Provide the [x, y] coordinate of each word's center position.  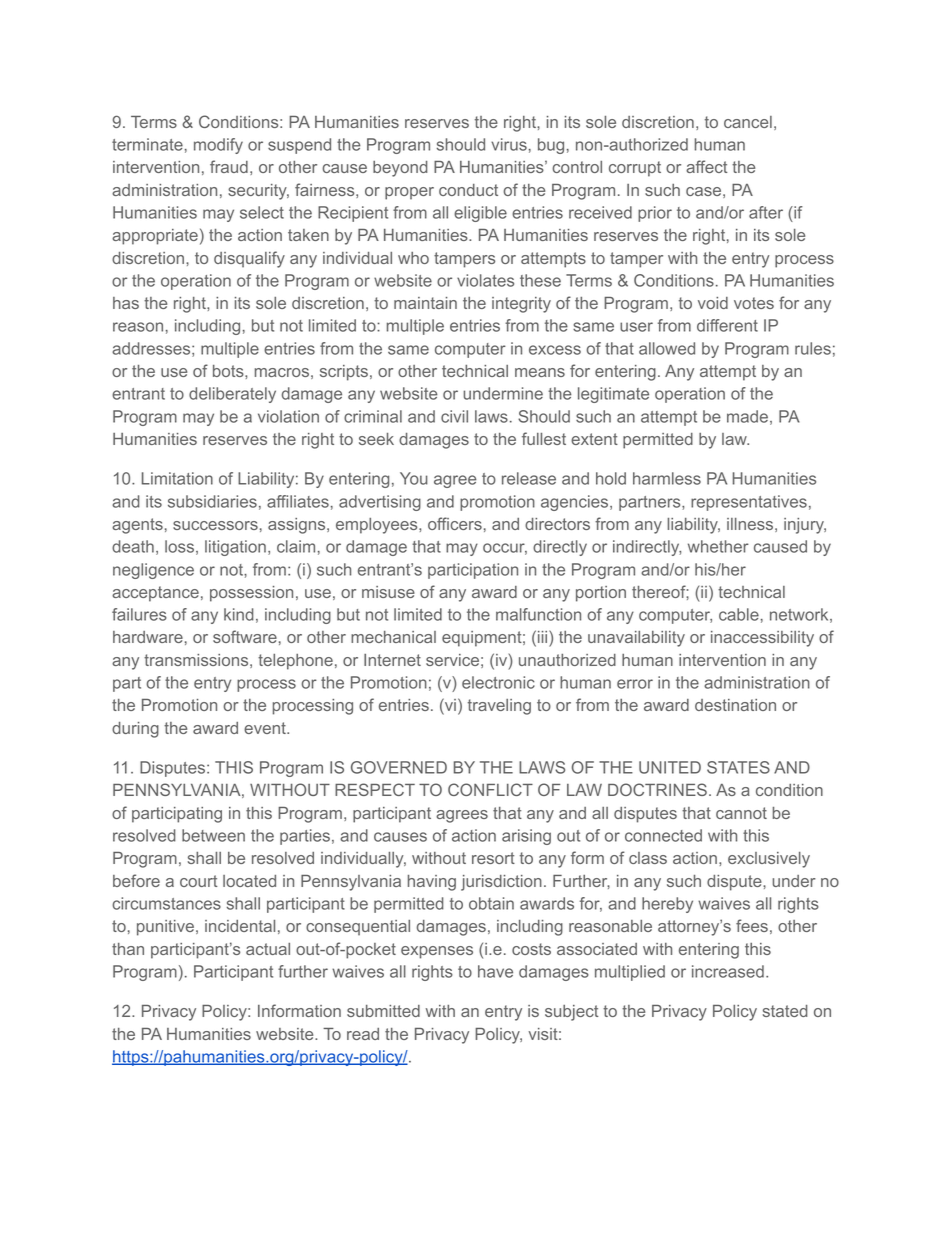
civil [454, 416]
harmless [667, 478]
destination [735, 705]
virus [509, 144]
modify [218, 146]
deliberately [232, 395]
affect [706, 166]
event [266, 728]
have [495, 971]
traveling [499, 707]
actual [268, 949]
